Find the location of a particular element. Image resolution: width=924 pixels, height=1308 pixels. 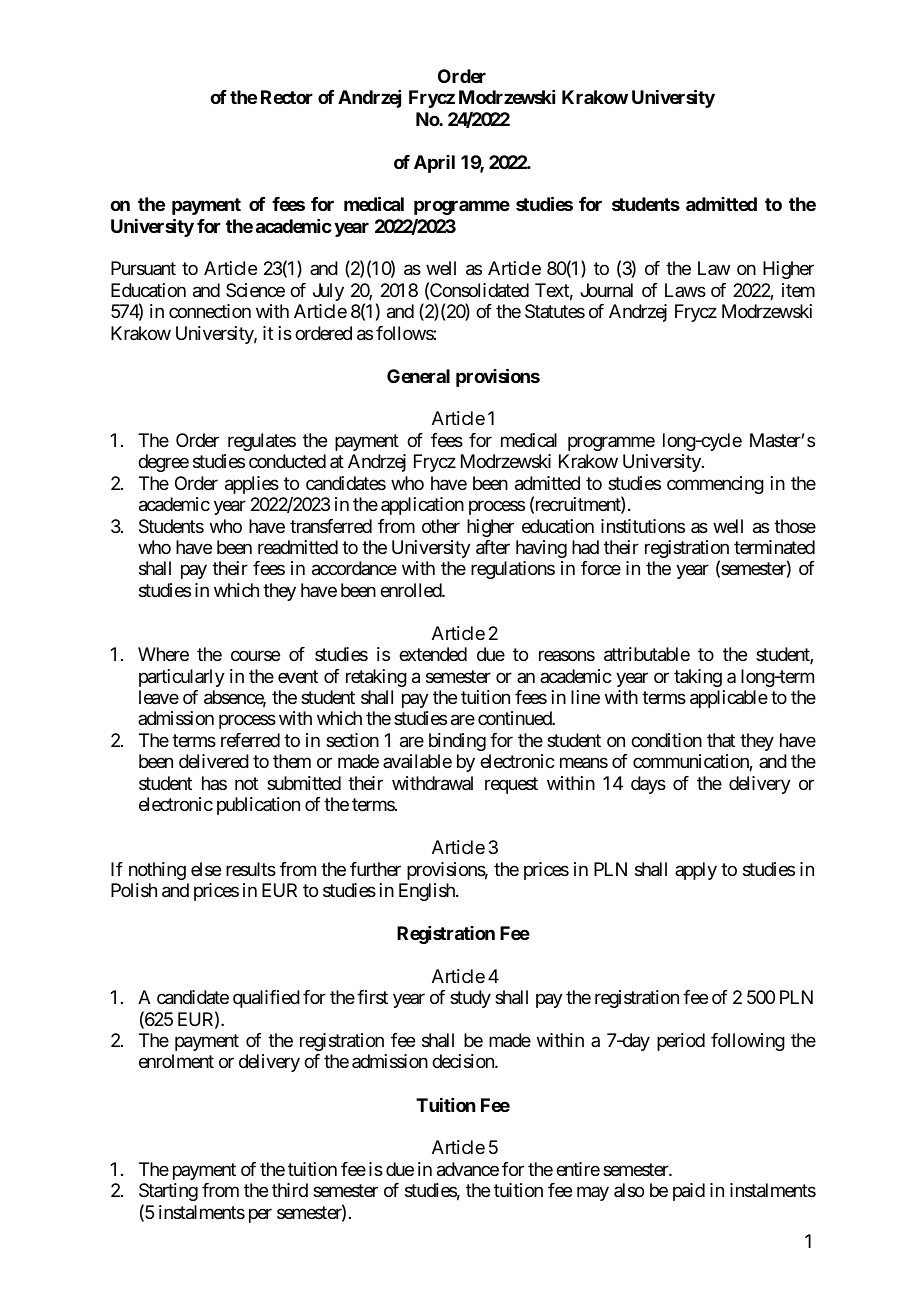

course is located at coordinates (255, 656).
